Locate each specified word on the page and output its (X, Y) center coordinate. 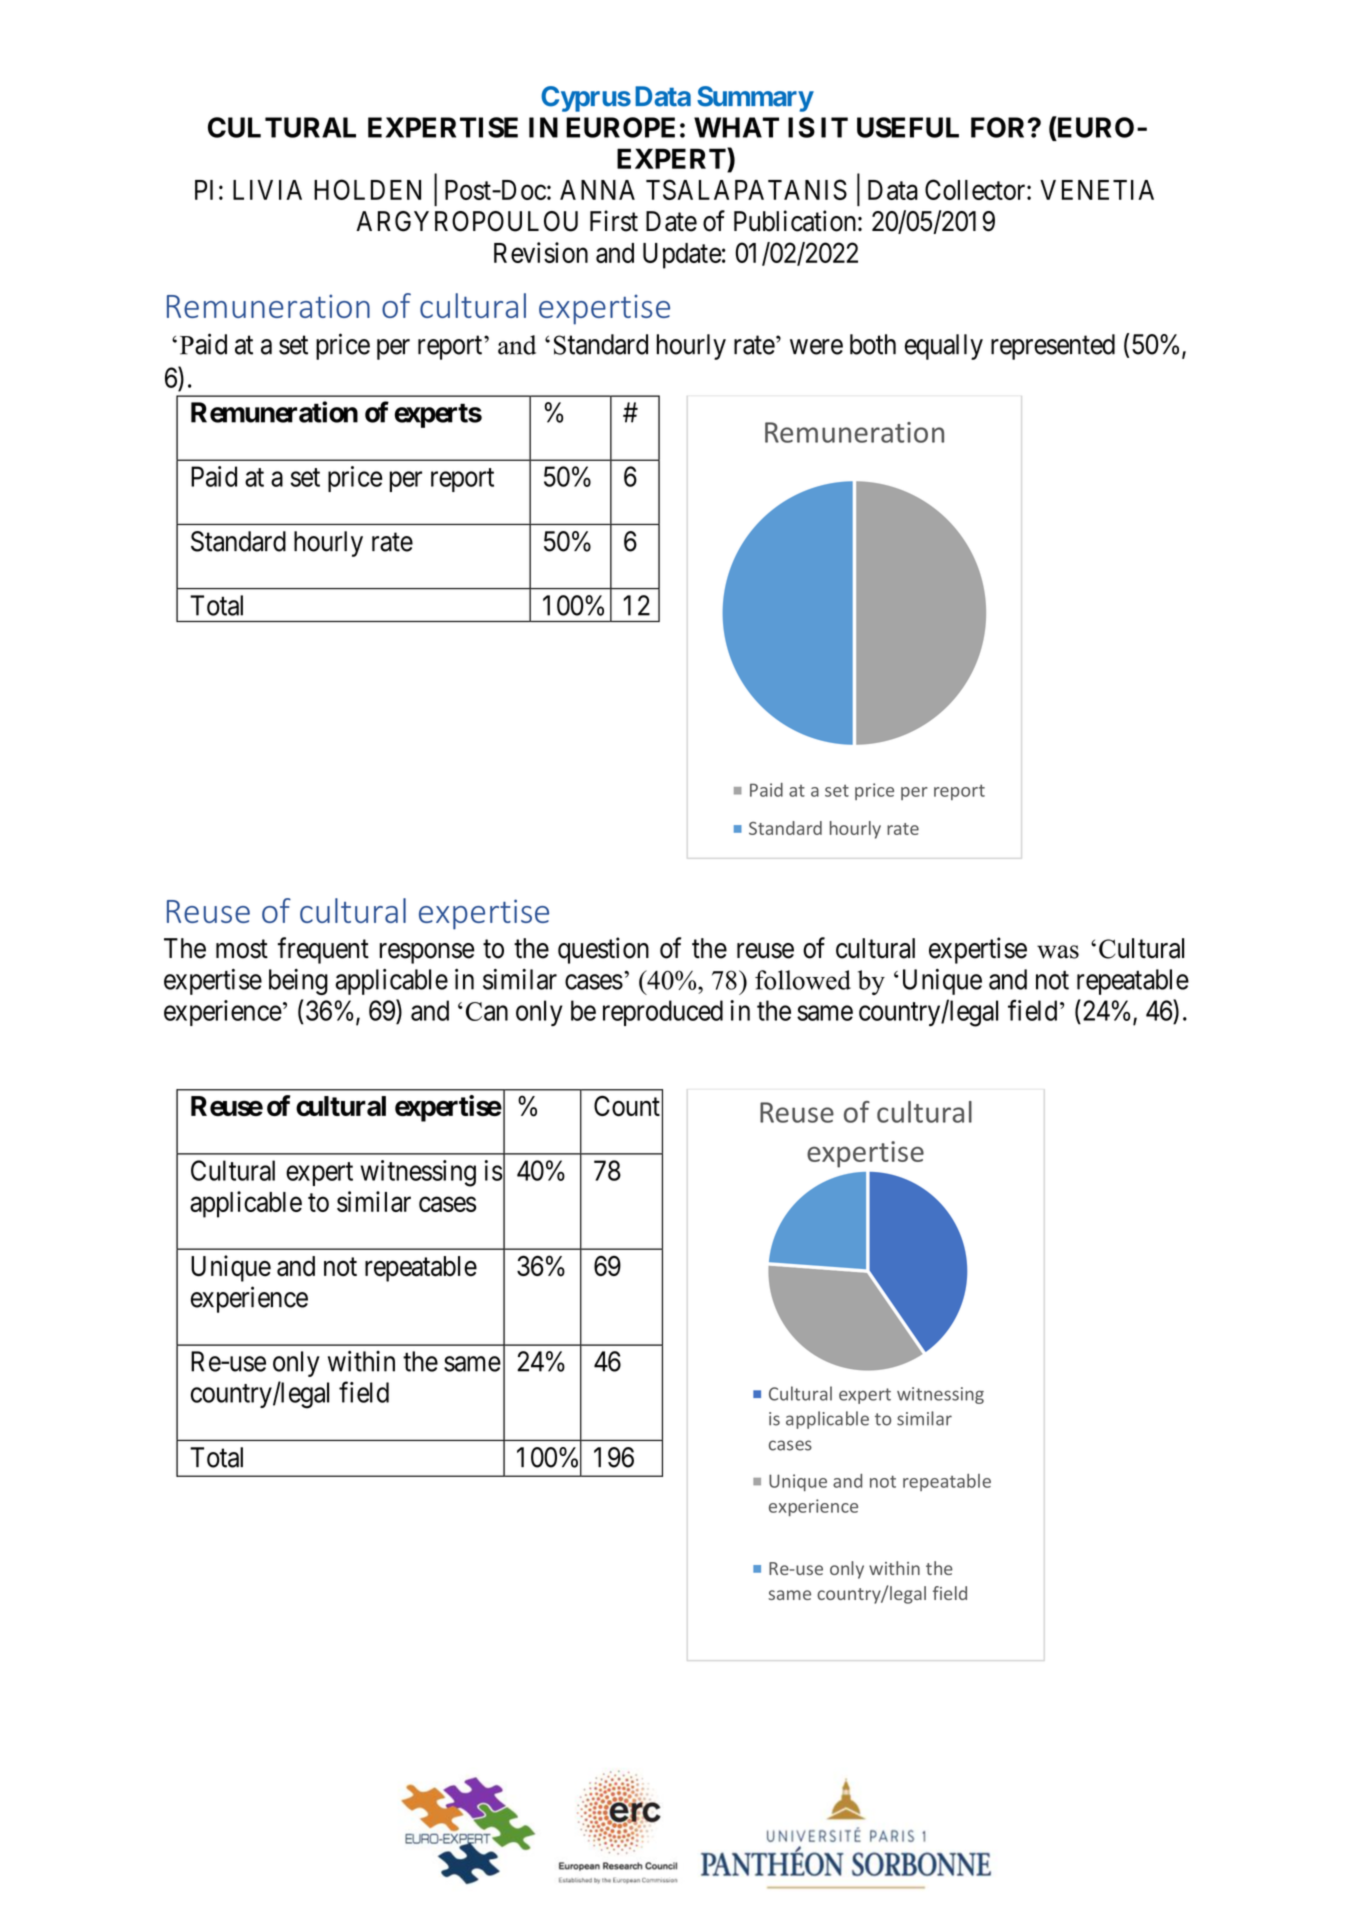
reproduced (663, 1013)
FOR (1000, 127)
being (298, 982)
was (1058, 952)
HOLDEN (367, 189)
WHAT (736, 127)
